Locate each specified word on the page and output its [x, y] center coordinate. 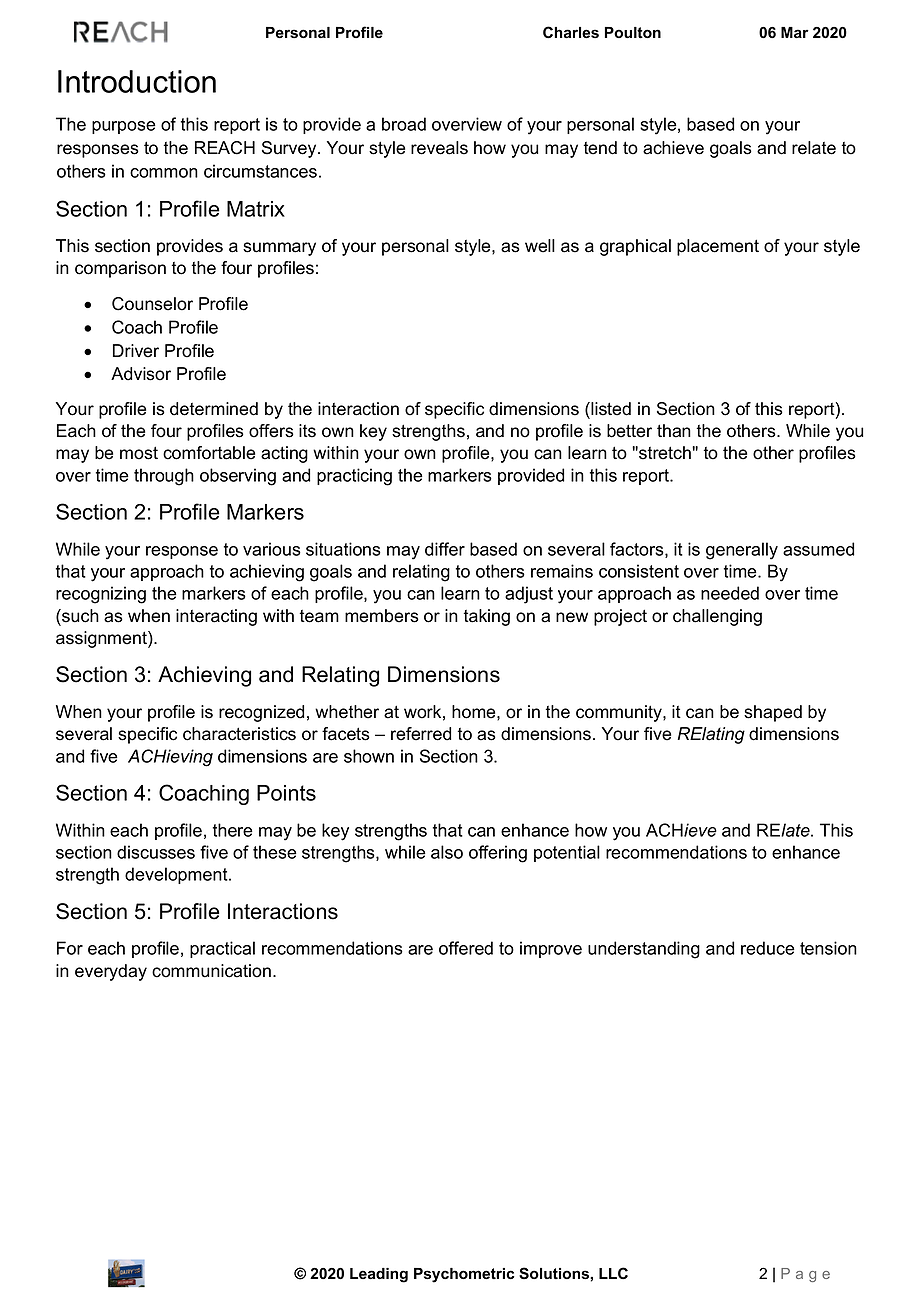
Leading [379, 1275]
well [540, 246]
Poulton [633, 33]
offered [466, 948]
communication [211, 971]
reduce [768, 948]
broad [404, 124]
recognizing [101, 595]
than [674, 431]
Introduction [137, 81]
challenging [717, 617]
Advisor [141, 374]
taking [486, 617]
